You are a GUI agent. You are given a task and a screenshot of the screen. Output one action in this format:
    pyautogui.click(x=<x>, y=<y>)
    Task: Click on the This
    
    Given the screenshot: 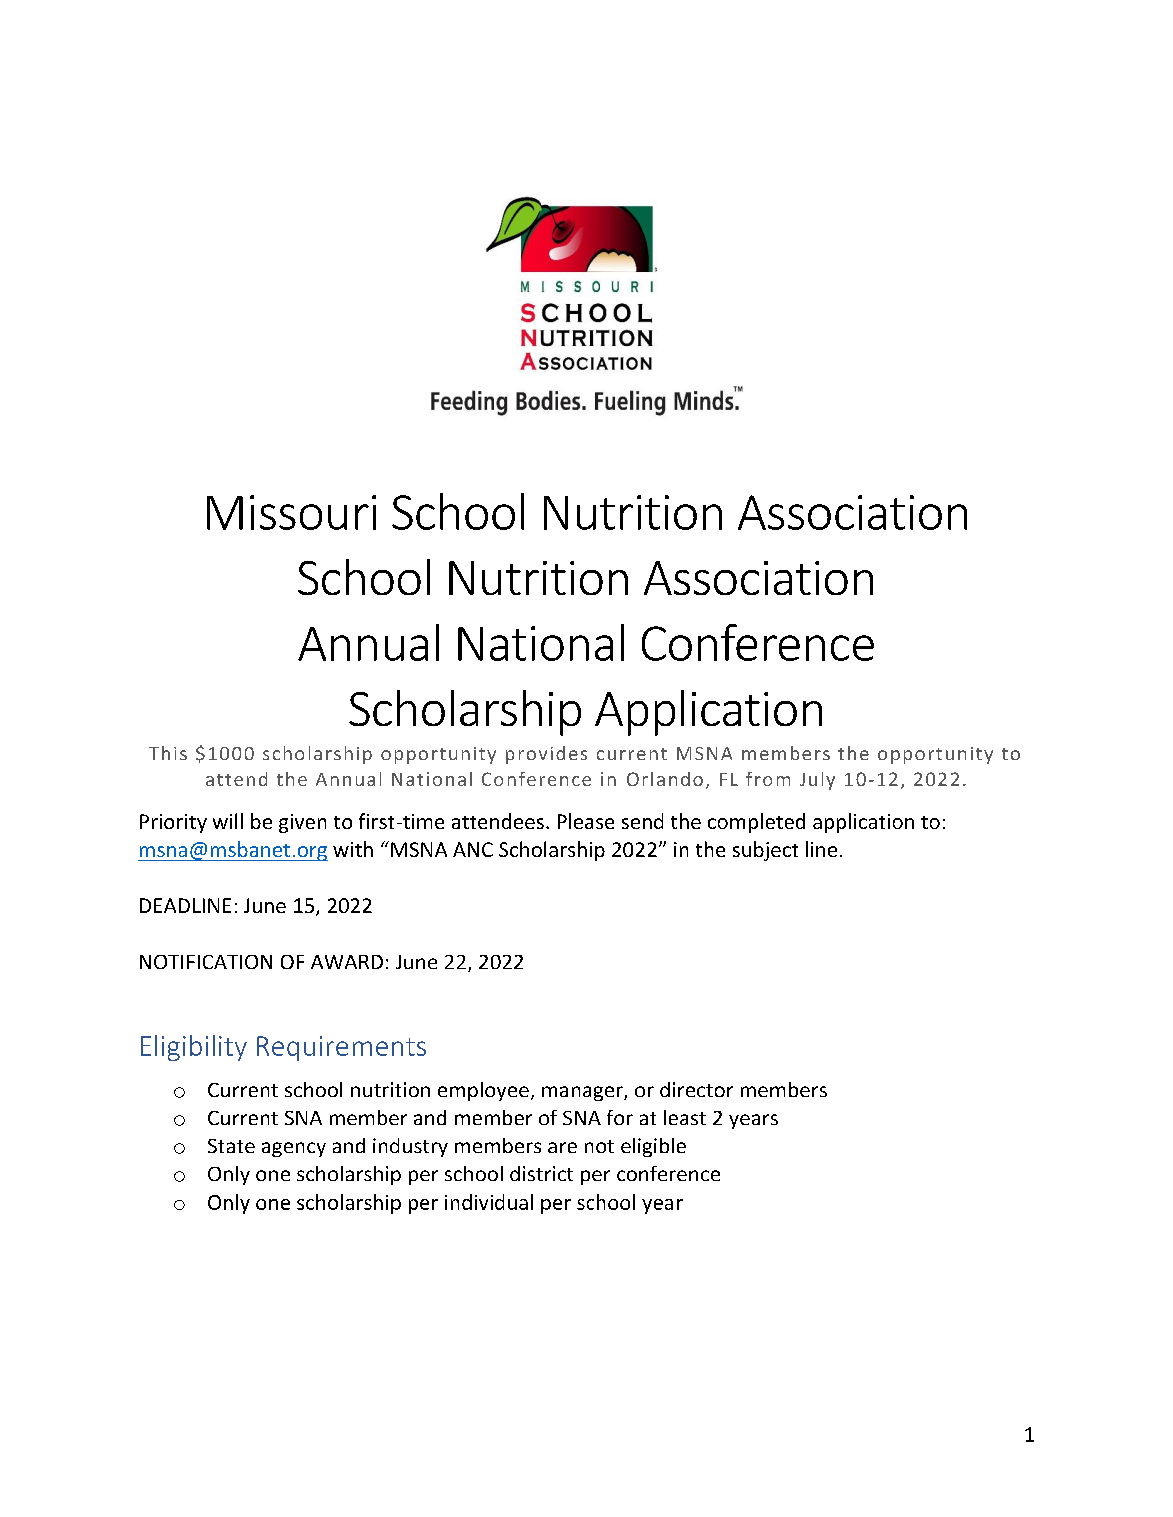 What is the action you would take?
    pyautogui.click(x=168, y=753)
